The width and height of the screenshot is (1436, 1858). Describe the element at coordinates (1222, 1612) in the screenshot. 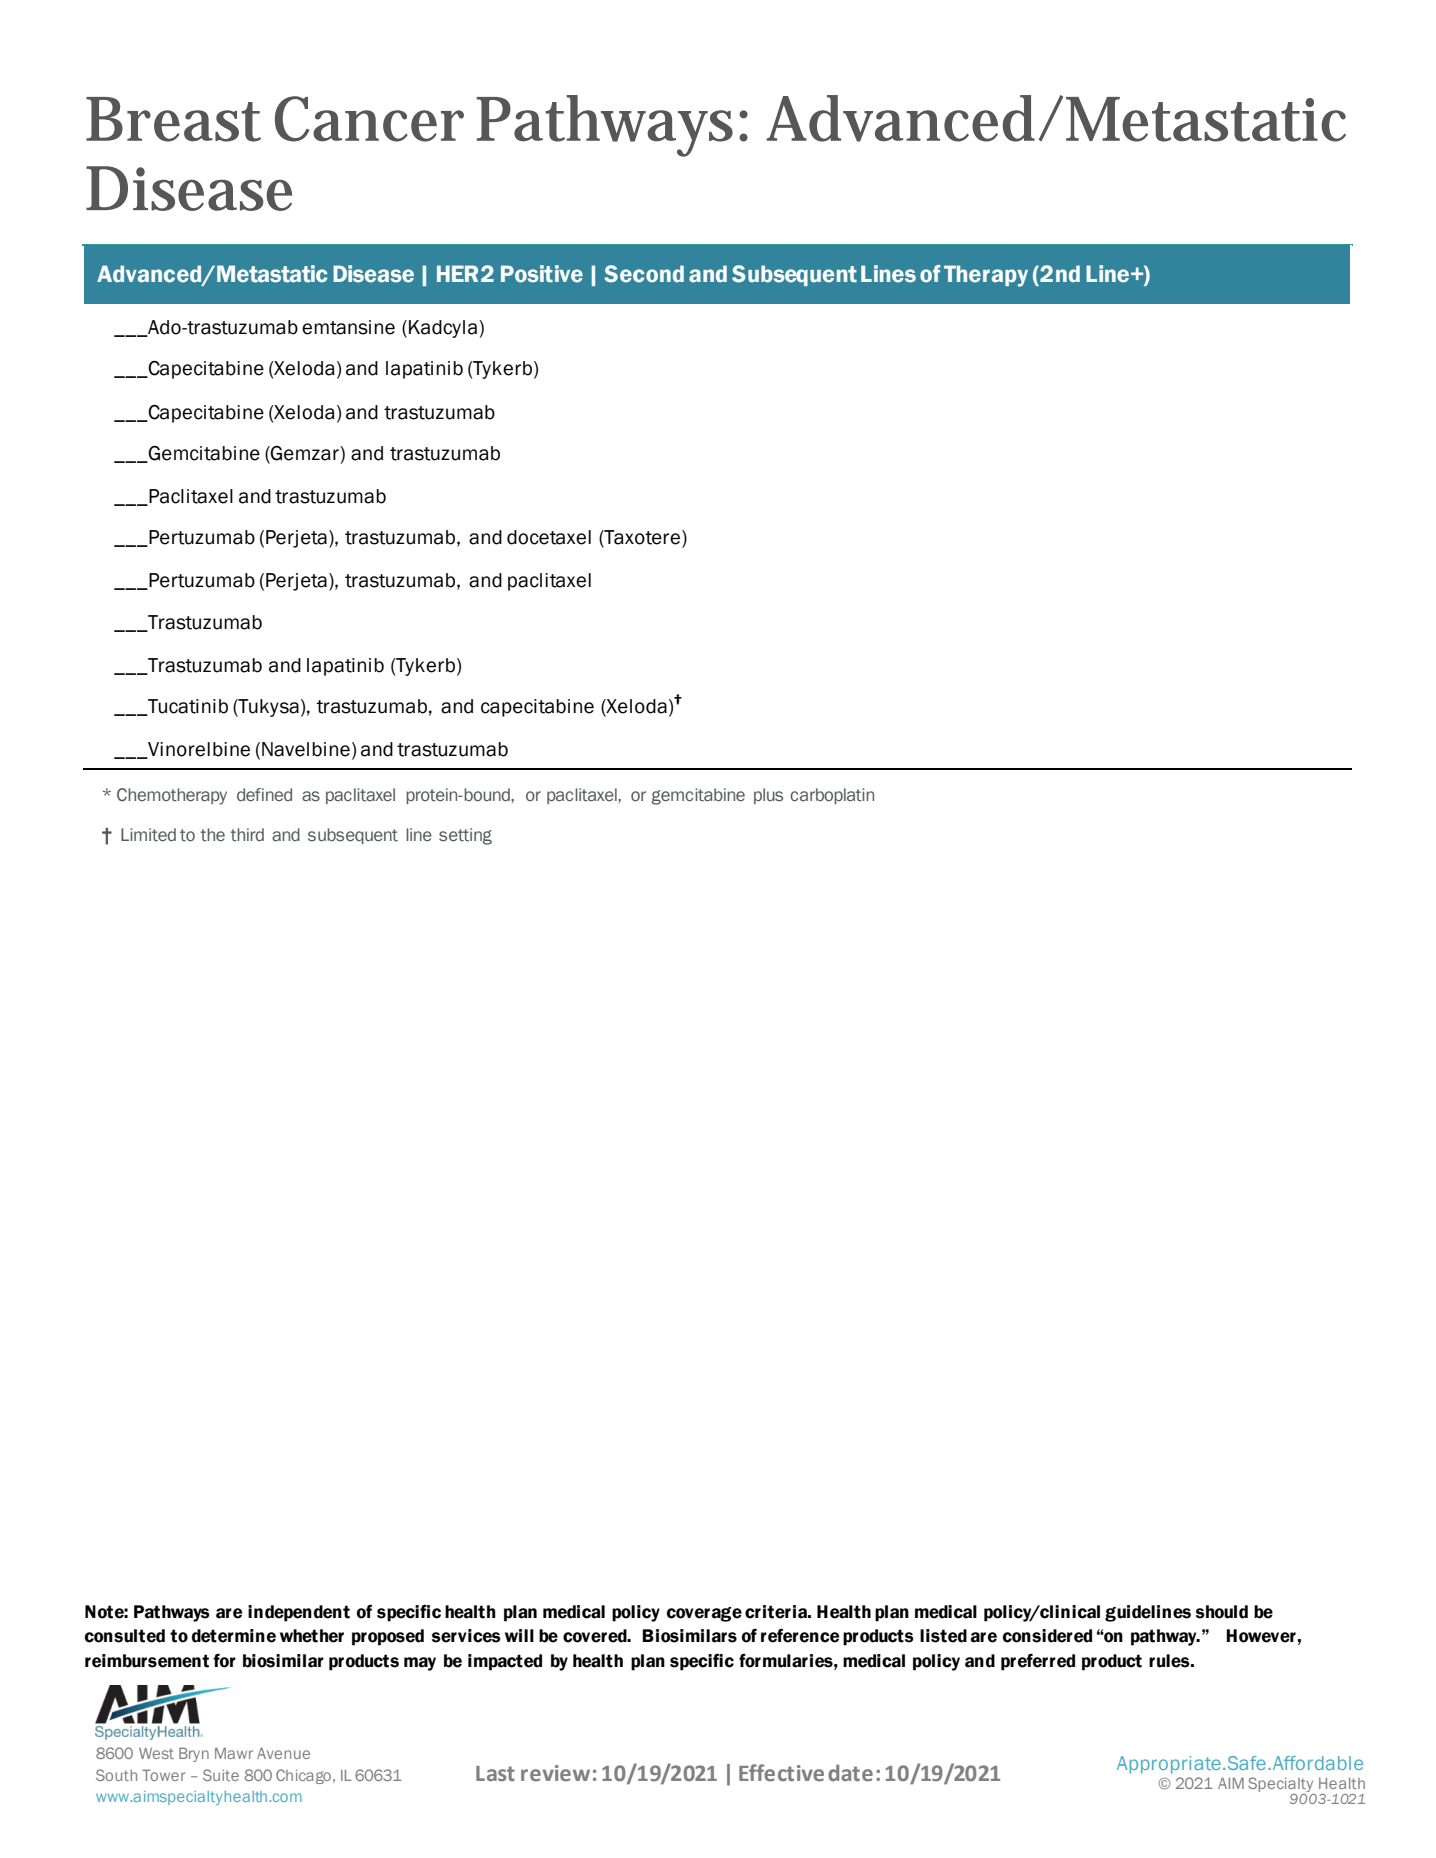

I see `should` at that location.
